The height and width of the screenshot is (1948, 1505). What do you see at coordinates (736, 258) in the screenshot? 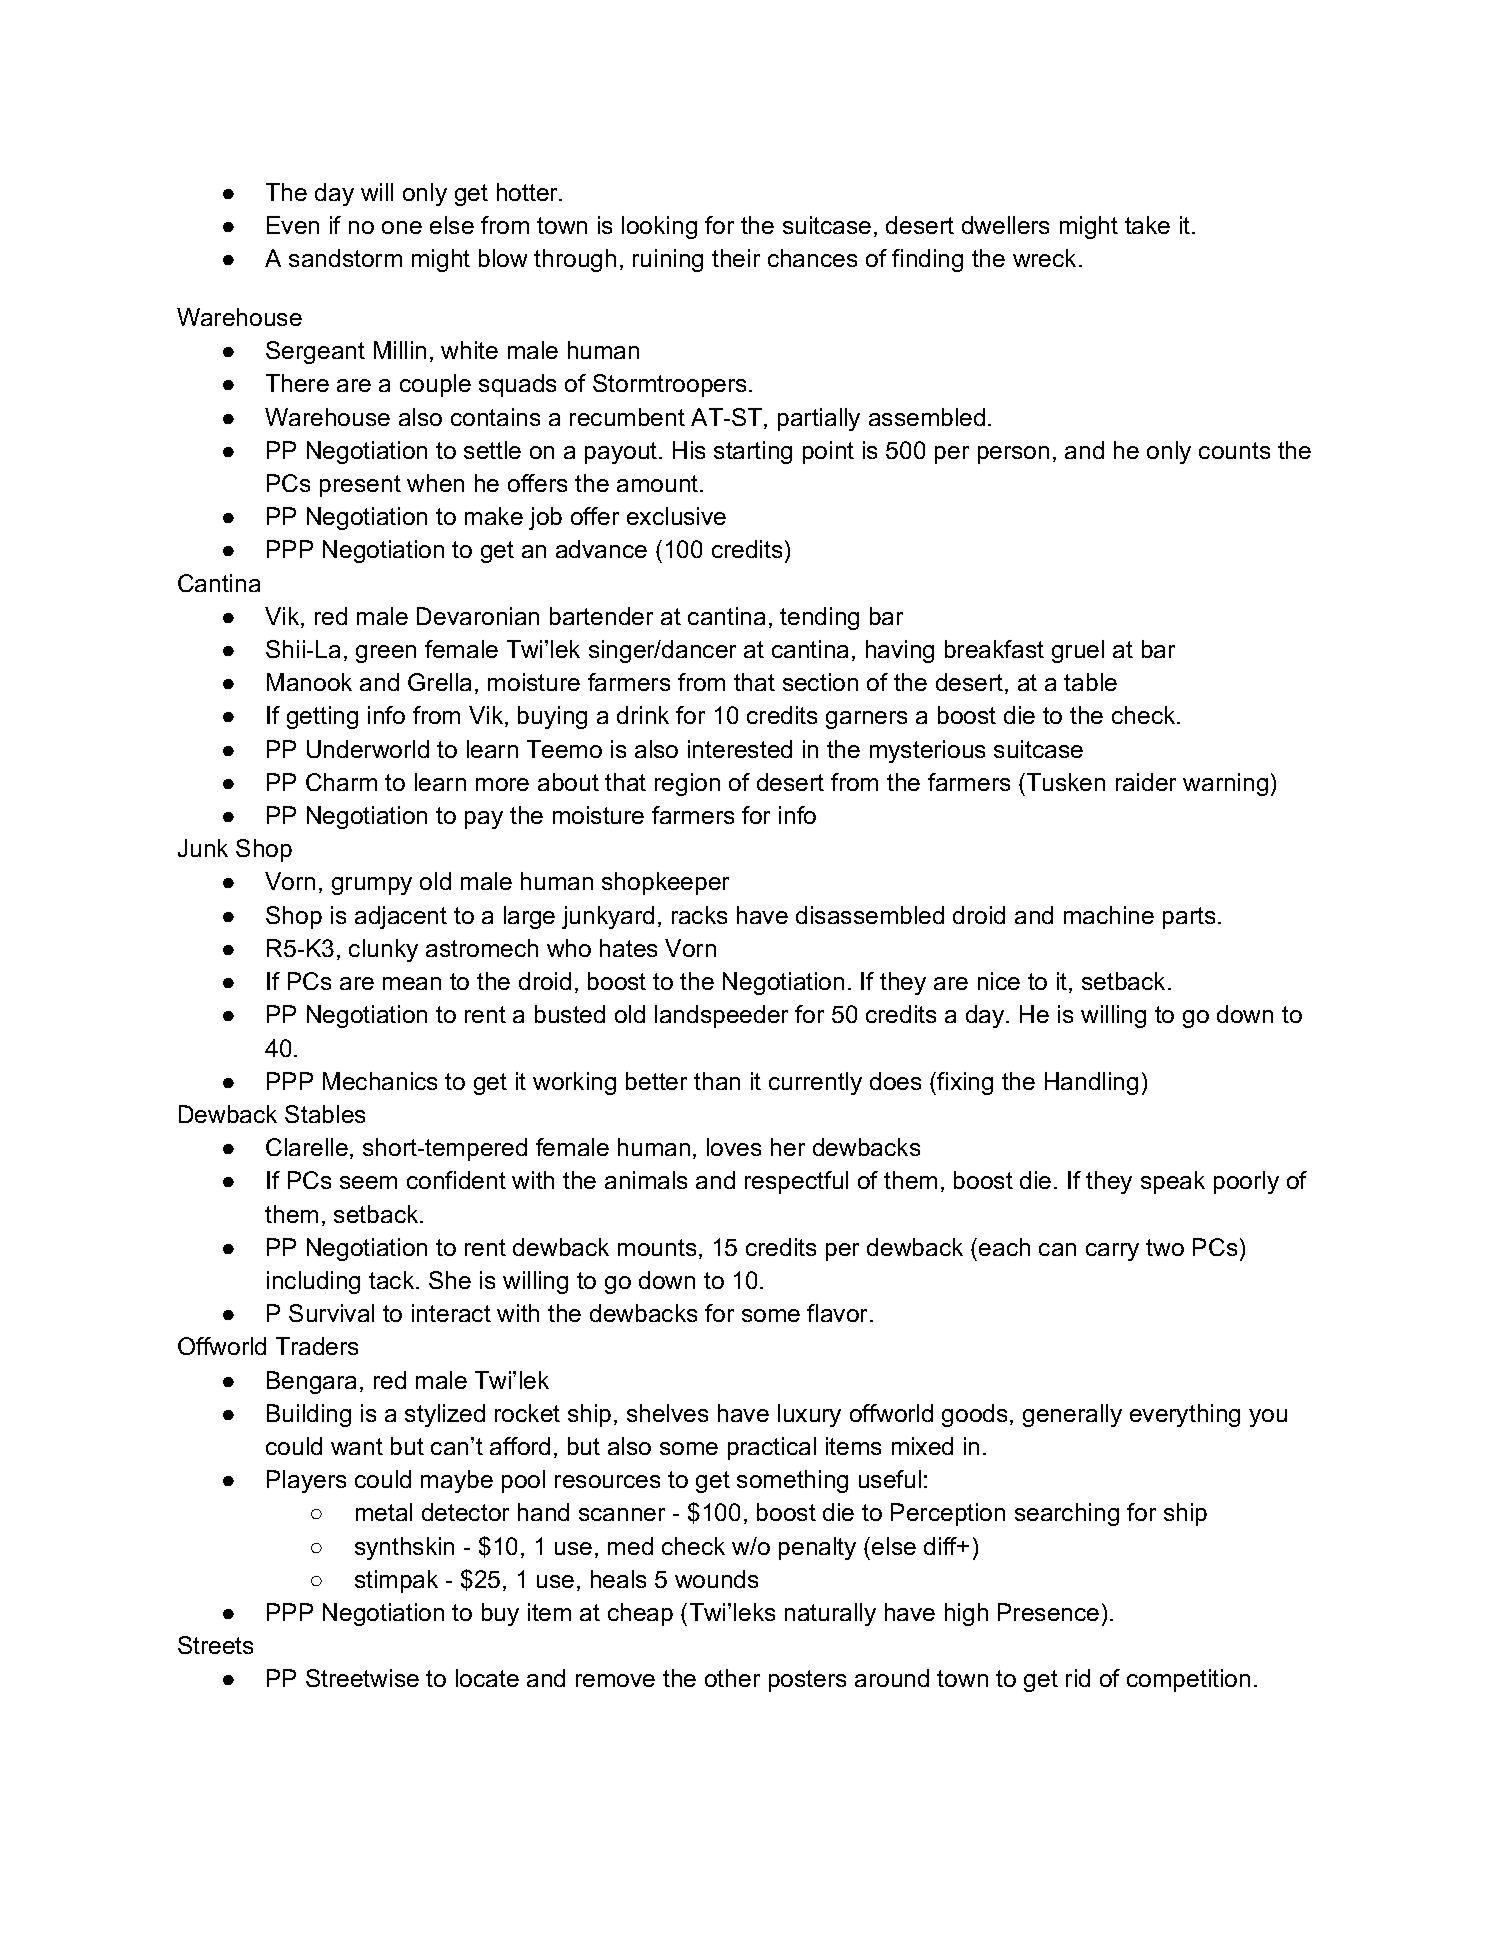
I see `their` at bounding box center [736, 258].
